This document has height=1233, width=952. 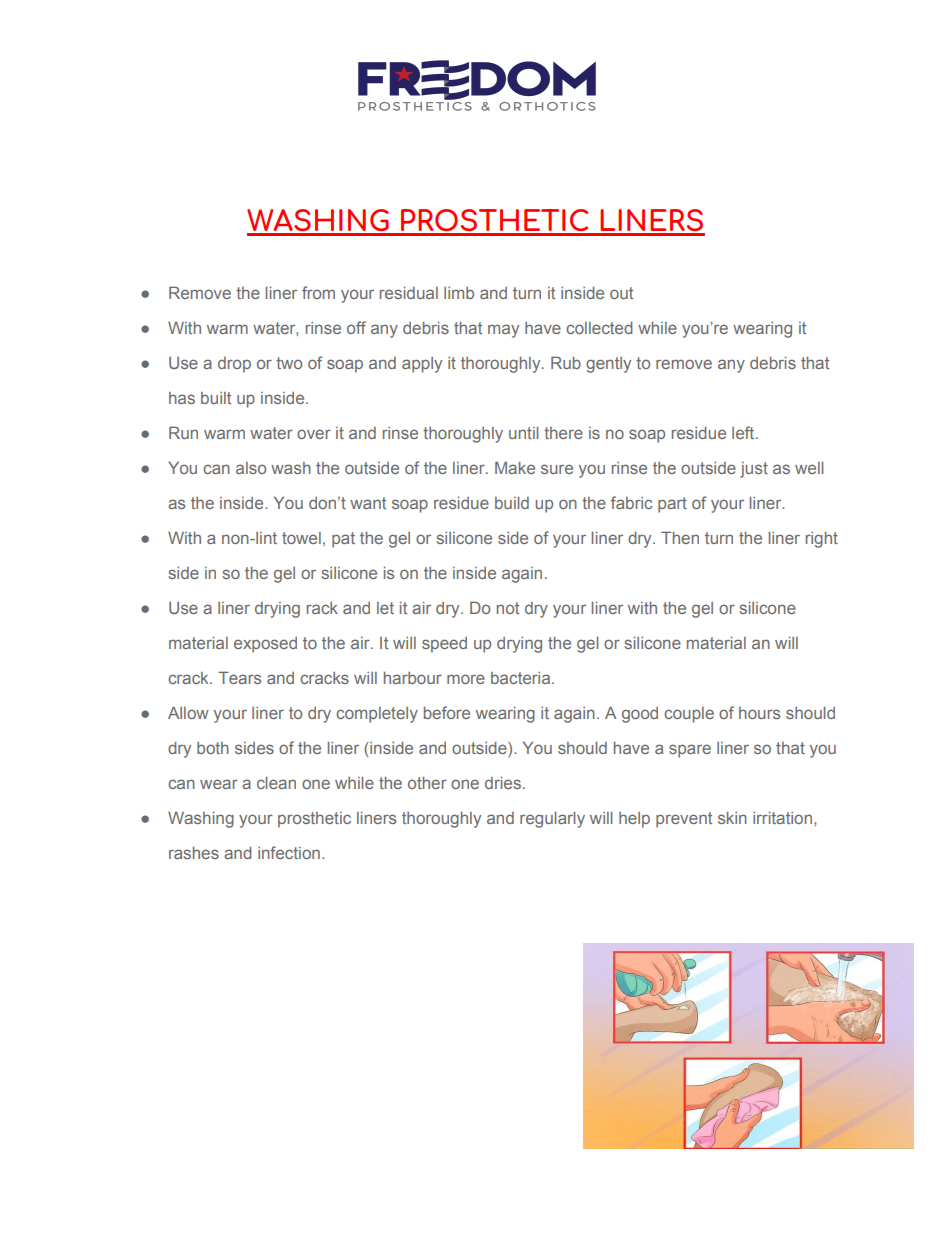 I want to click on regularly, so click(x=552, y=820).
